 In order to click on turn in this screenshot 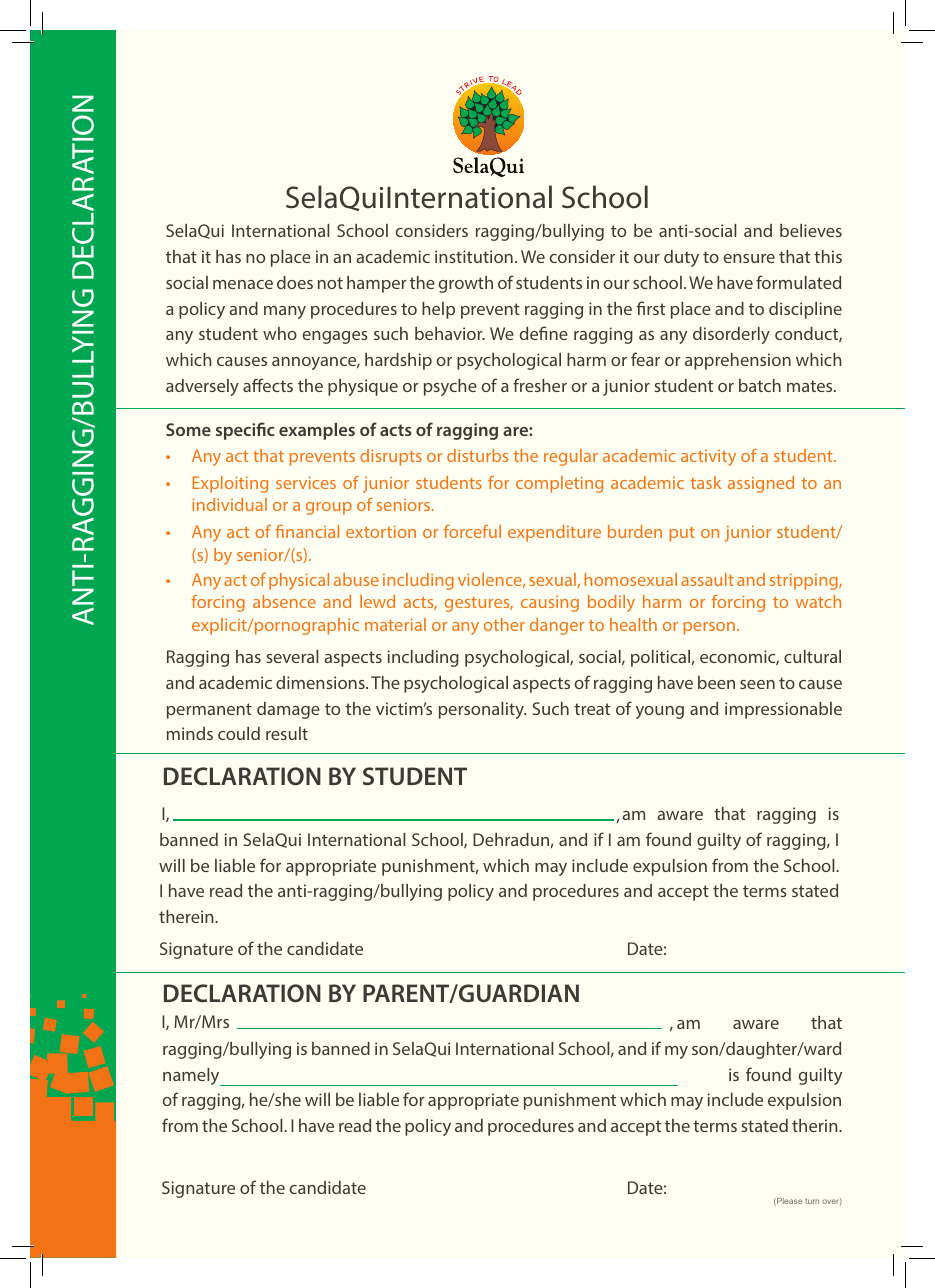, I will do `click(812, 1201)`.
